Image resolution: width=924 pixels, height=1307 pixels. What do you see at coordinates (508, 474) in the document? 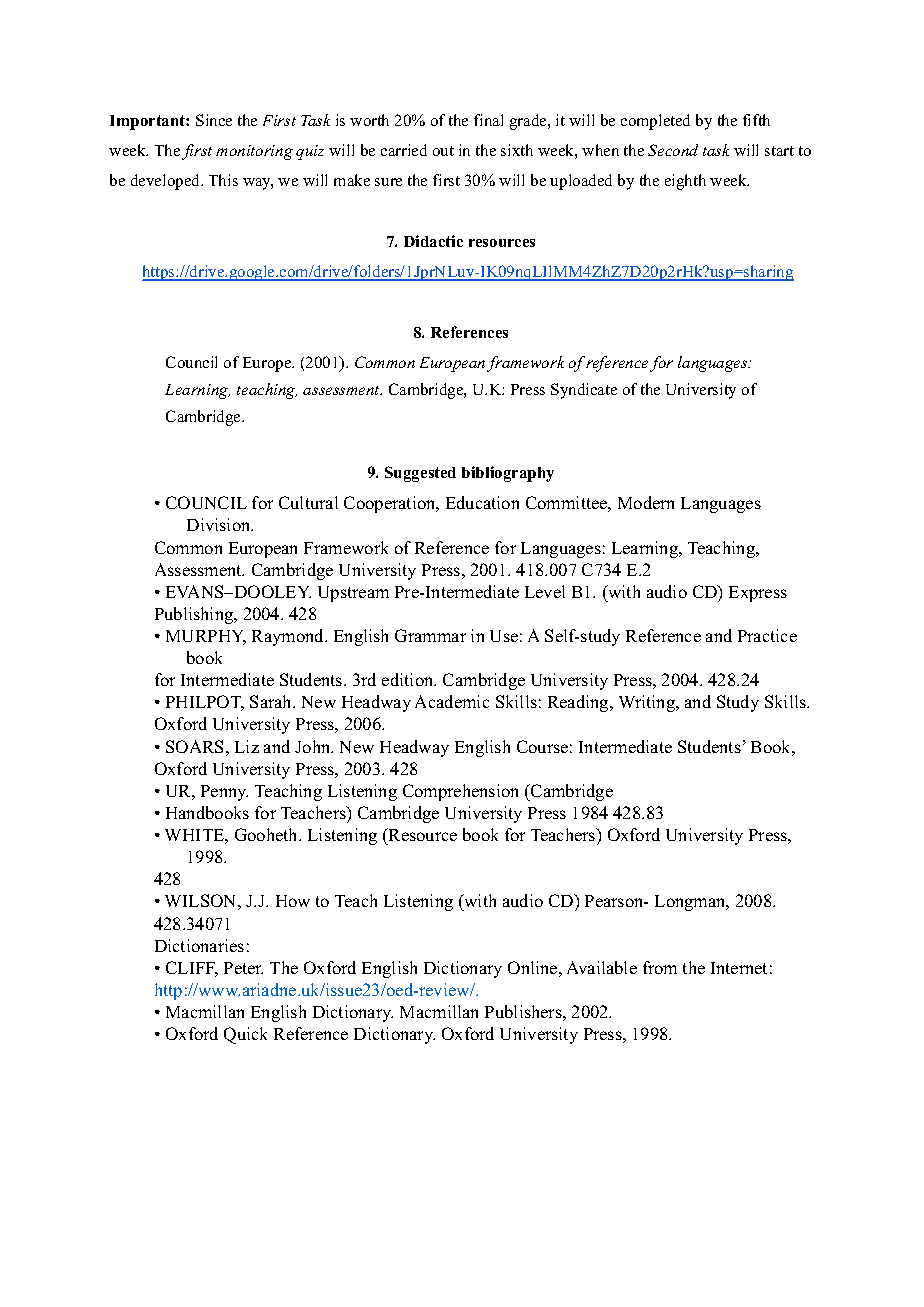
I see `bibliography` at bounding box center [508, 474].
